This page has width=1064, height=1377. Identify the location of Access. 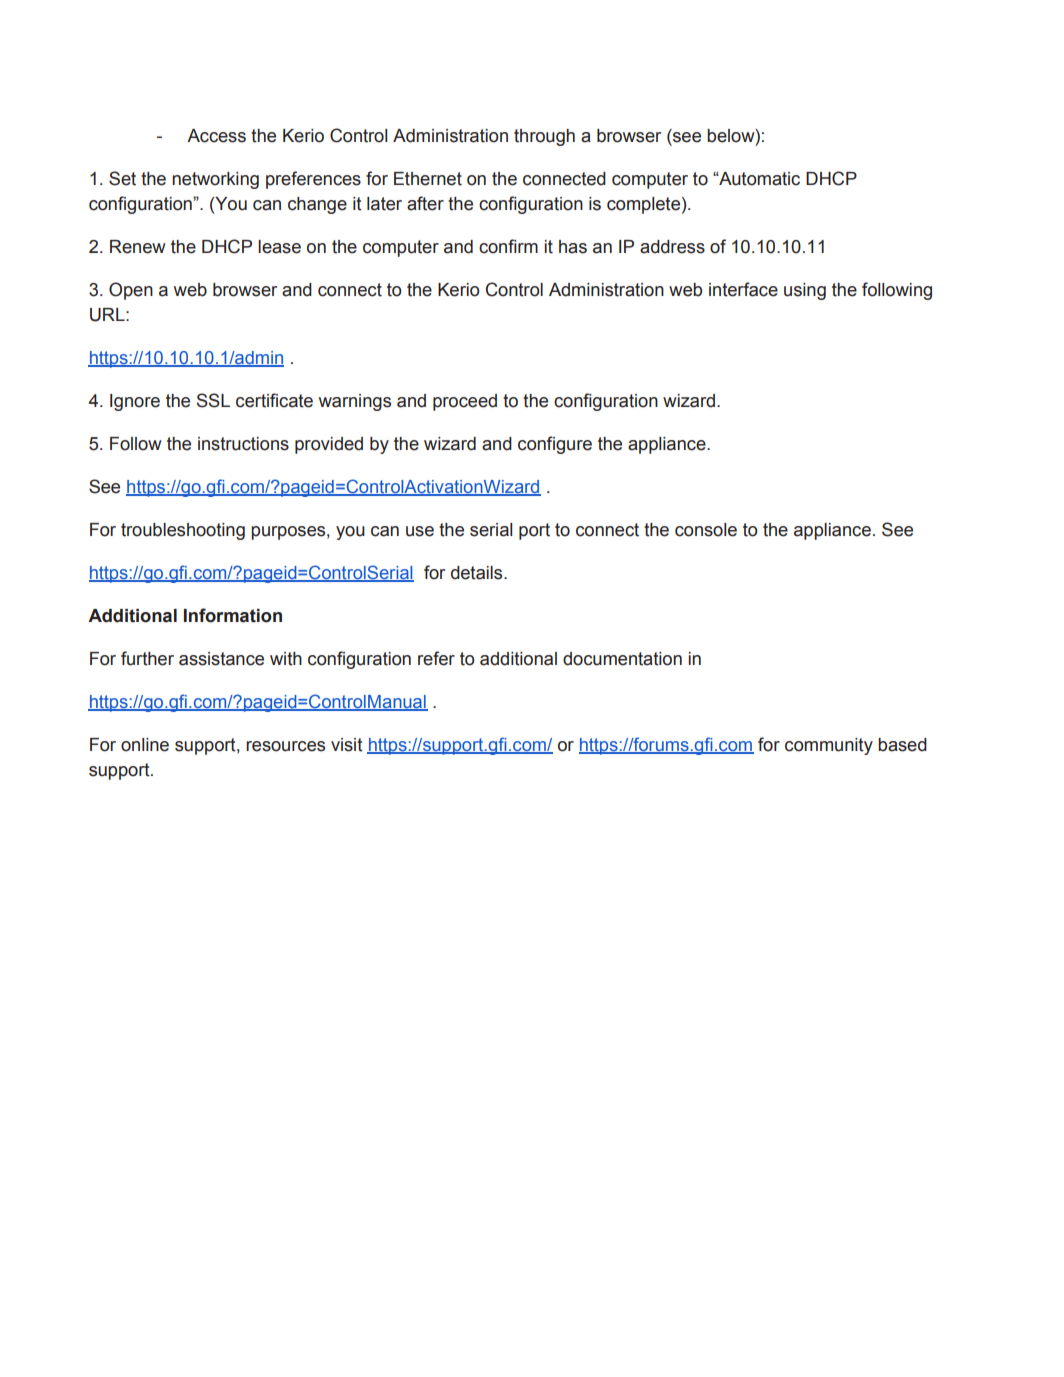
(216, 136).
